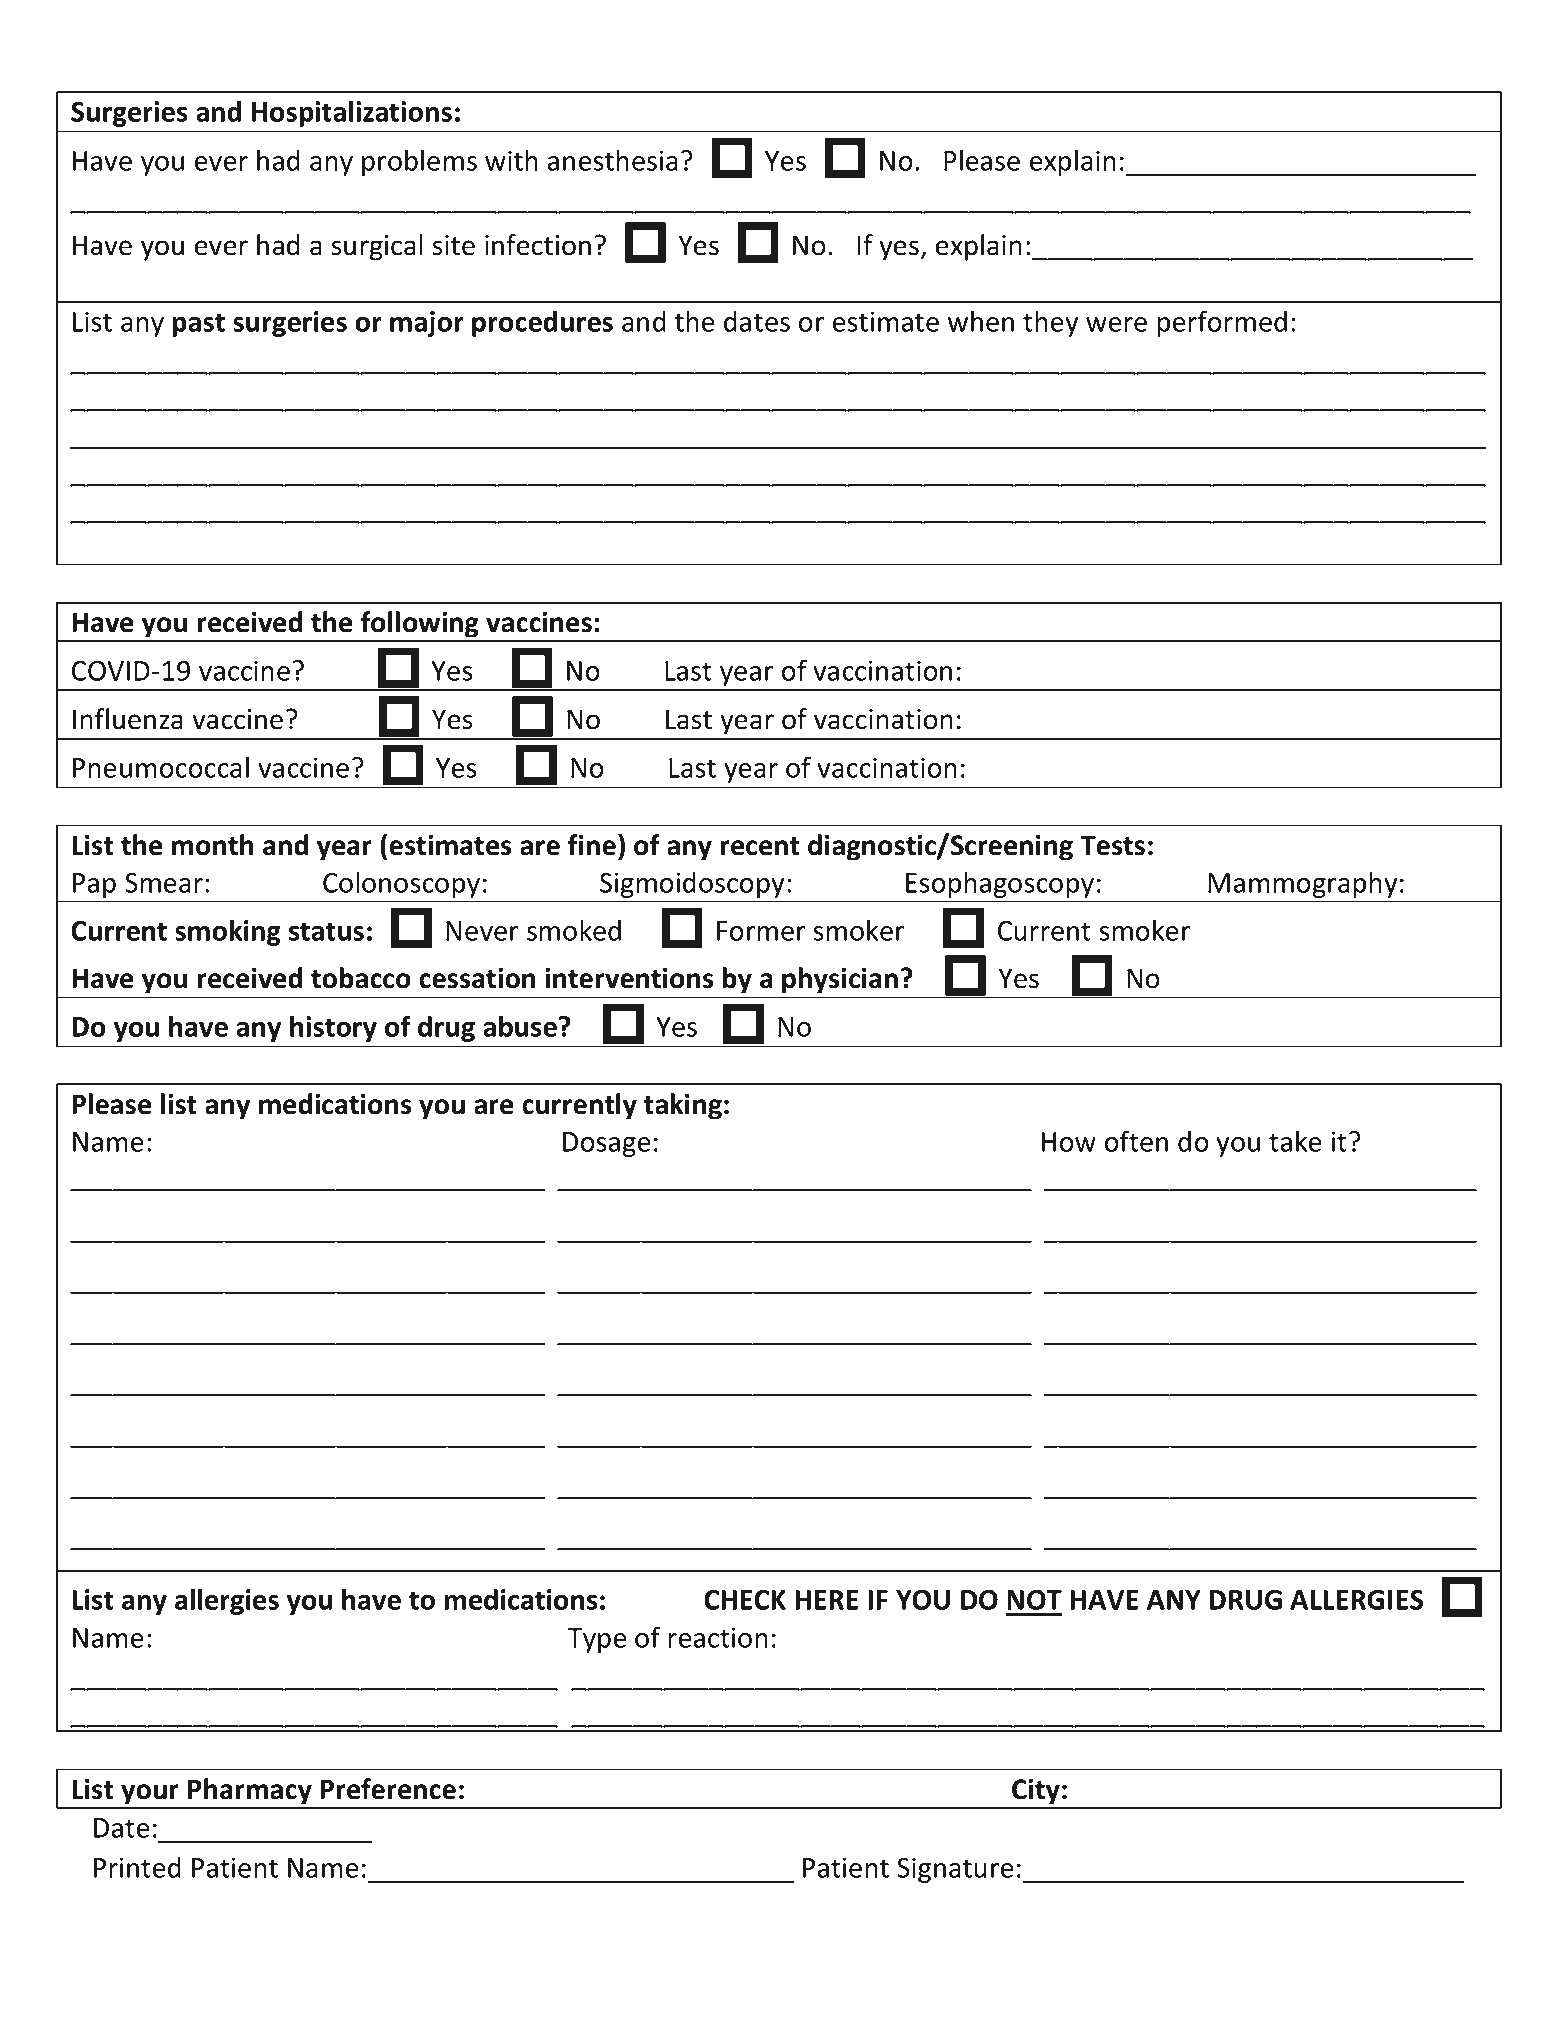  Describe the element at coordinates (613, 160) in the screenshot. I see `anesthesia` at that location.
